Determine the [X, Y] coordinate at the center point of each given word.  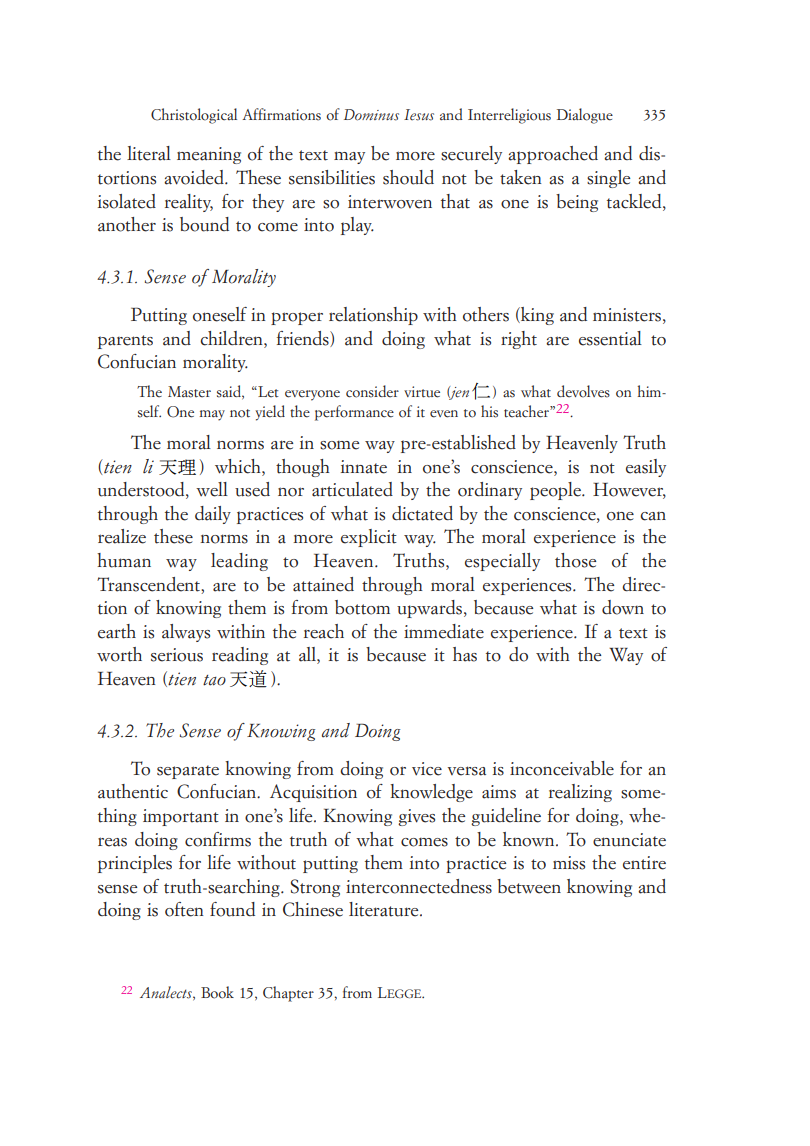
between [529, 886]
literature [385, 909]
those [575, 560]
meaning [209, 155]
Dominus [371, 115]
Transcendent [149, 584]
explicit [369, 538]
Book [217, 992]
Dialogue [585, 116]
